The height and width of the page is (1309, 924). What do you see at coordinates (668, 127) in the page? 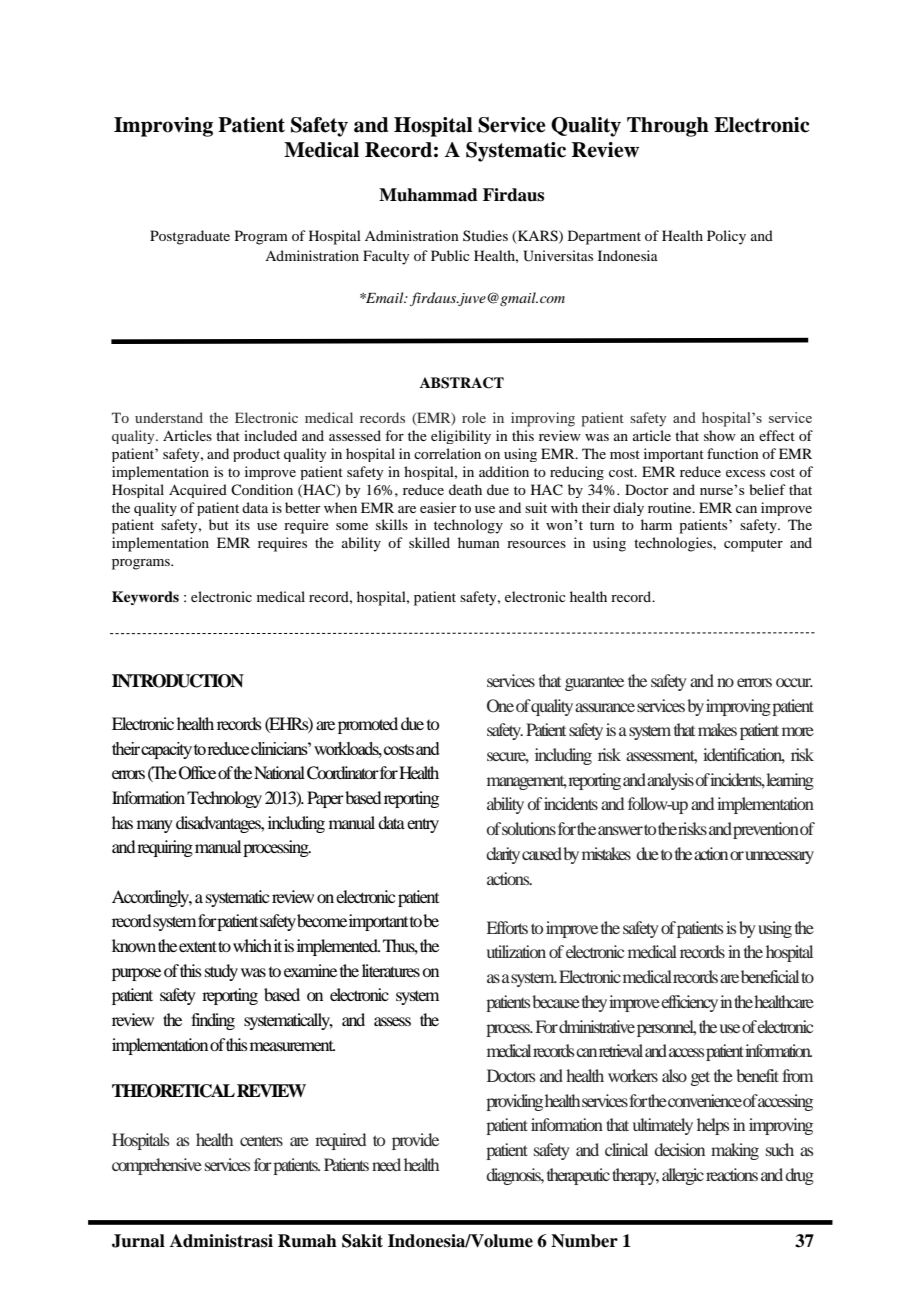
I see `Through` at bounding box center [668, 127].
